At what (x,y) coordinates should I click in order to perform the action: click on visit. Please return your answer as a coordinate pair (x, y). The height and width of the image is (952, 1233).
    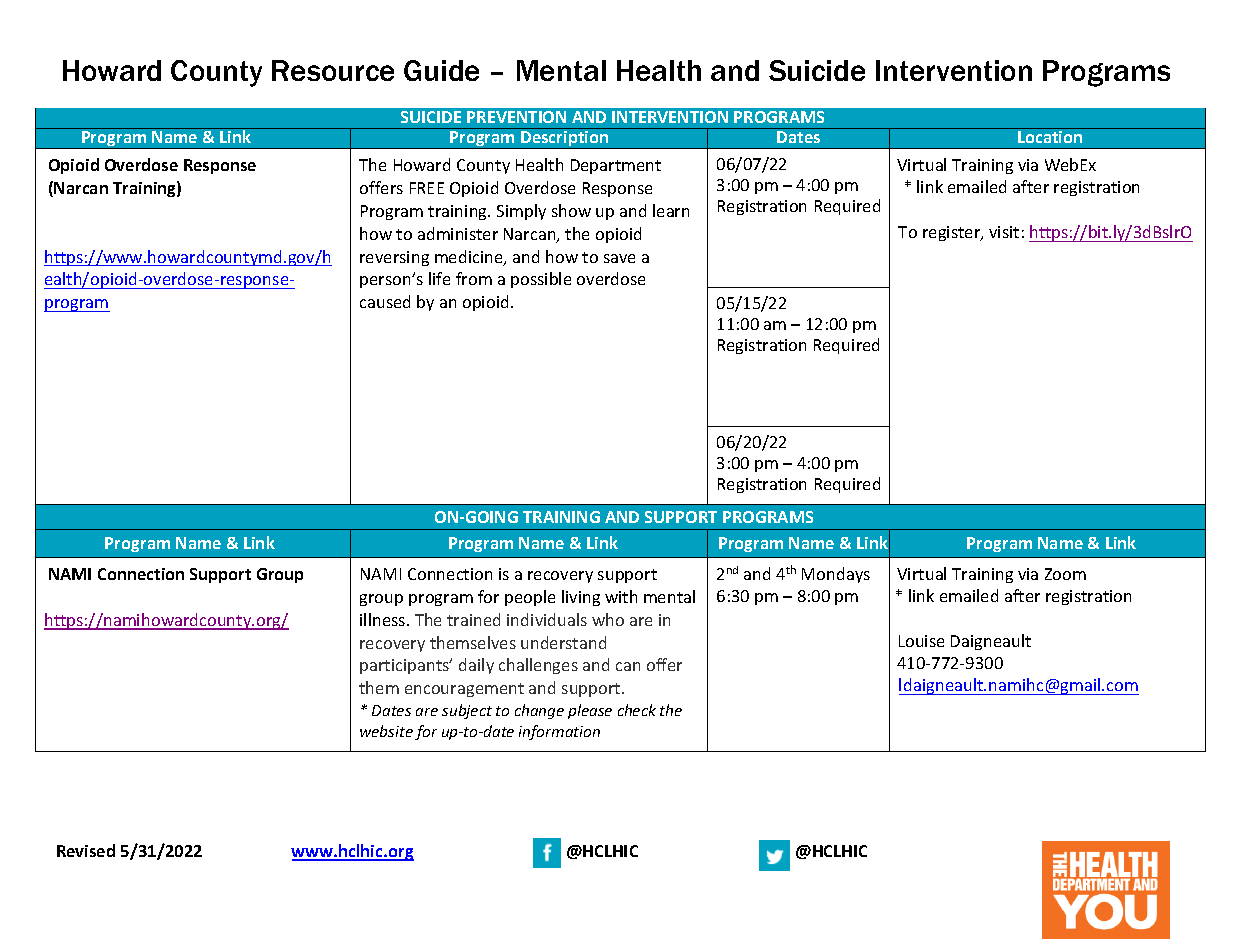
    Looking at the image, I should click on (1004, 232).
